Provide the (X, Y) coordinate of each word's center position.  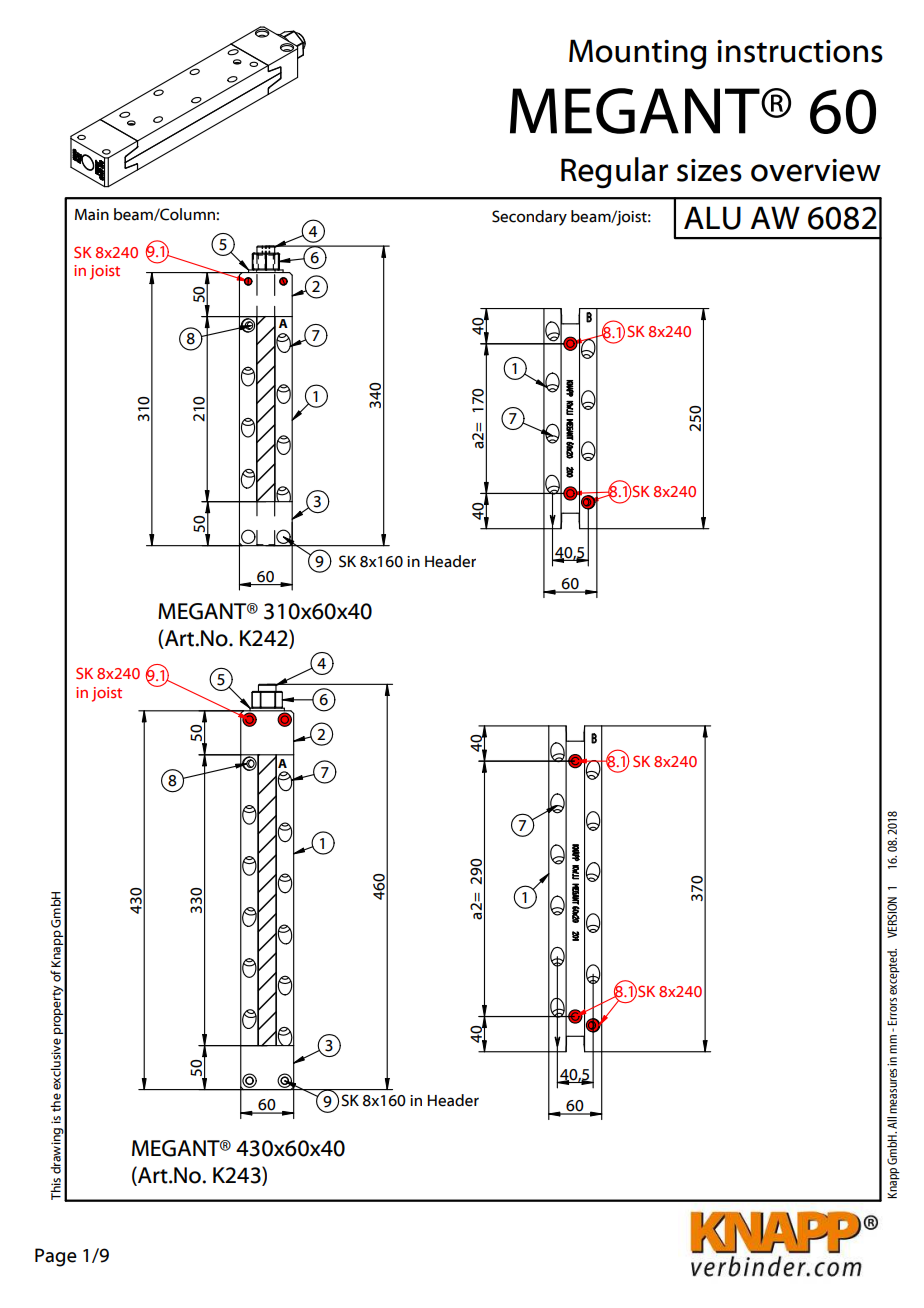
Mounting (638, 54)
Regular (614, 173)
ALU (712, 218)
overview (816, 170)
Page (56, 1257)
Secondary (529, 218)
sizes (709, 170)
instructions (800, 51)
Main (92, 215)
